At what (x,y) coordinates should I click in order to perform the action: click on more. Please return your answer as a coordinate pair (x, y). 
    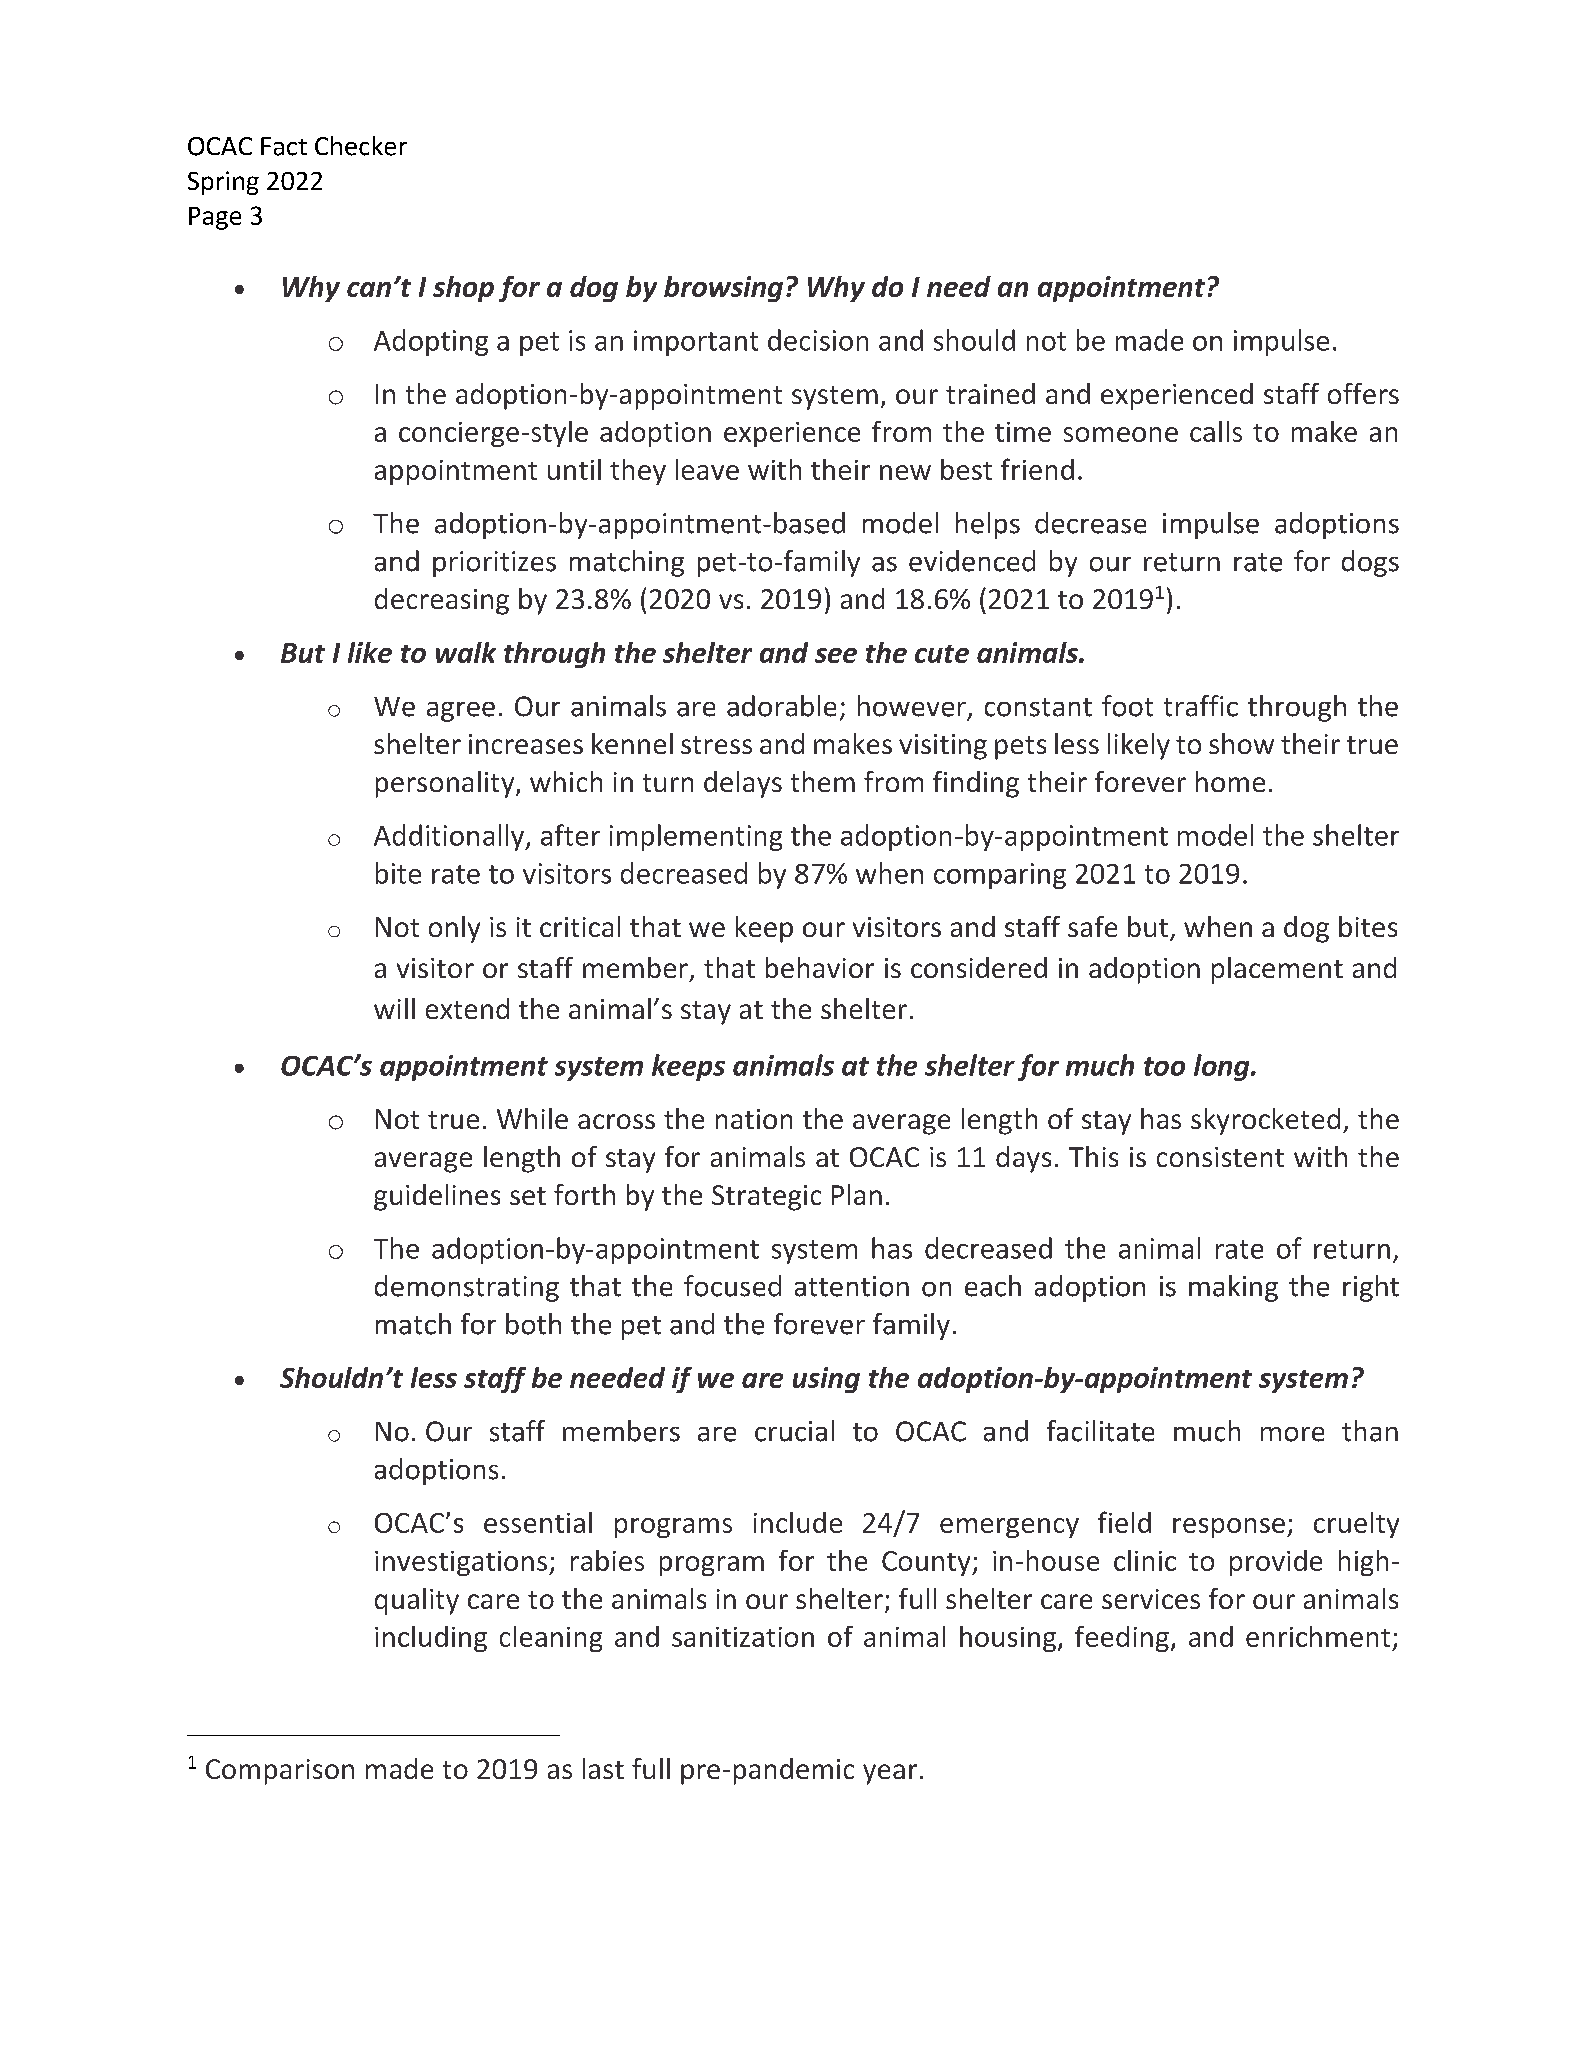
    Looking at the image, I should click on (1292, 1434).
